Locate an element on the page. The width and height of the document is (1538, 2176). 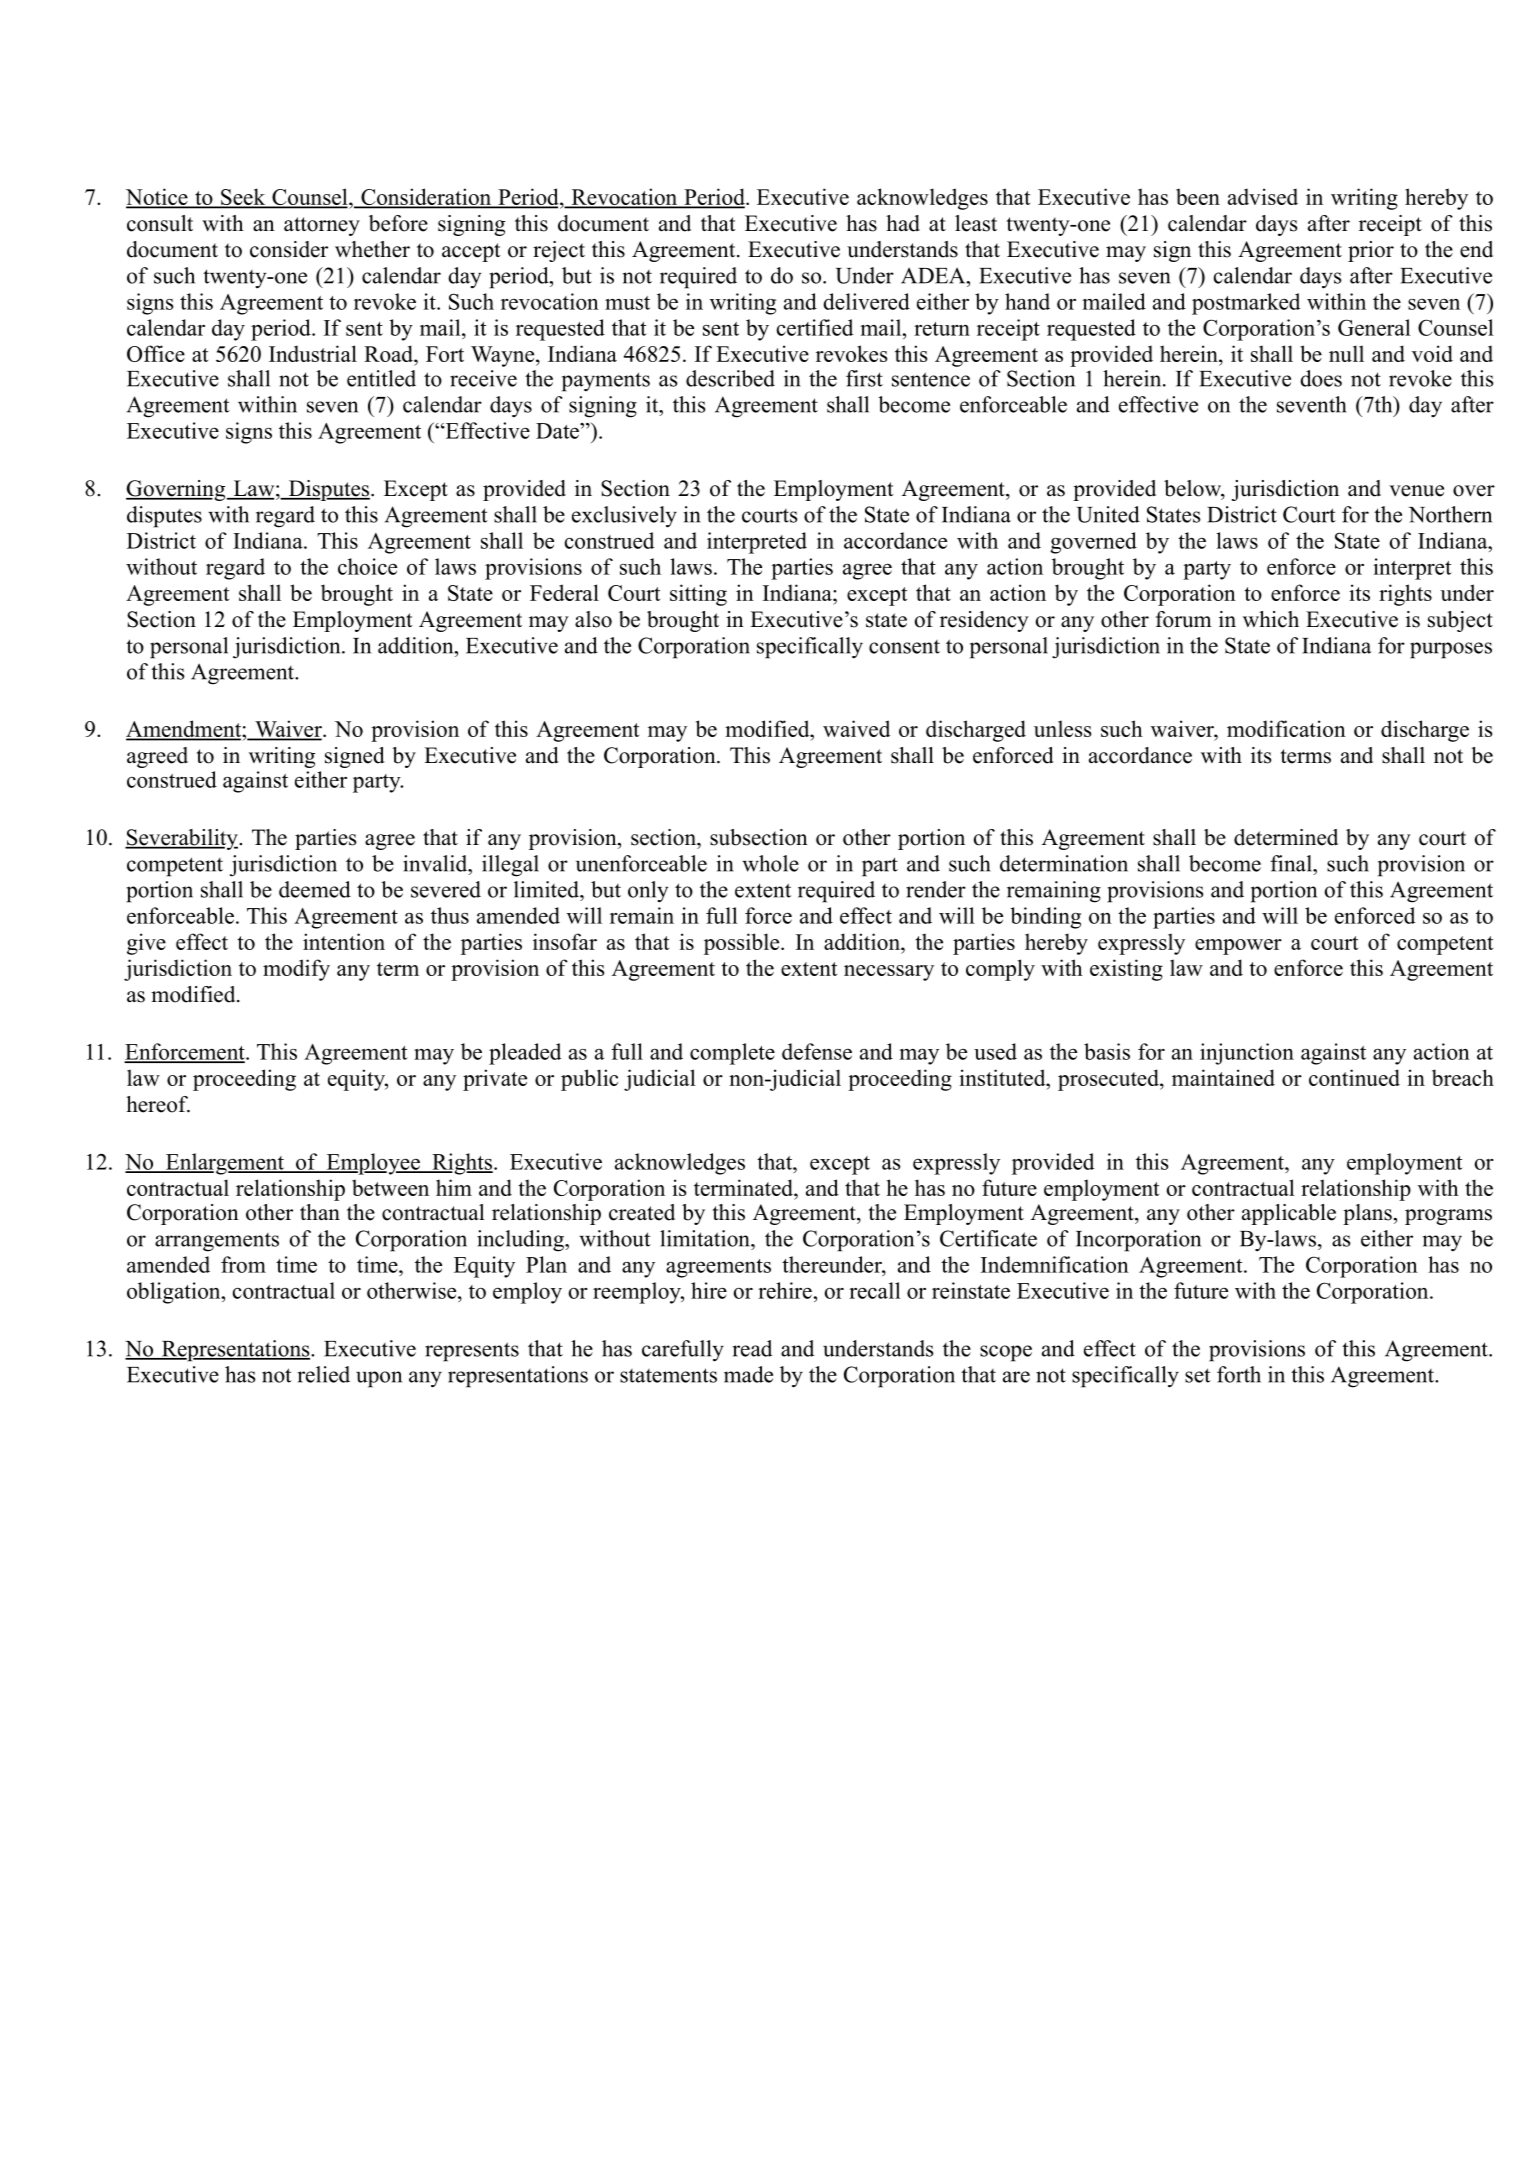
read is located at coordinates (752, 1348).
